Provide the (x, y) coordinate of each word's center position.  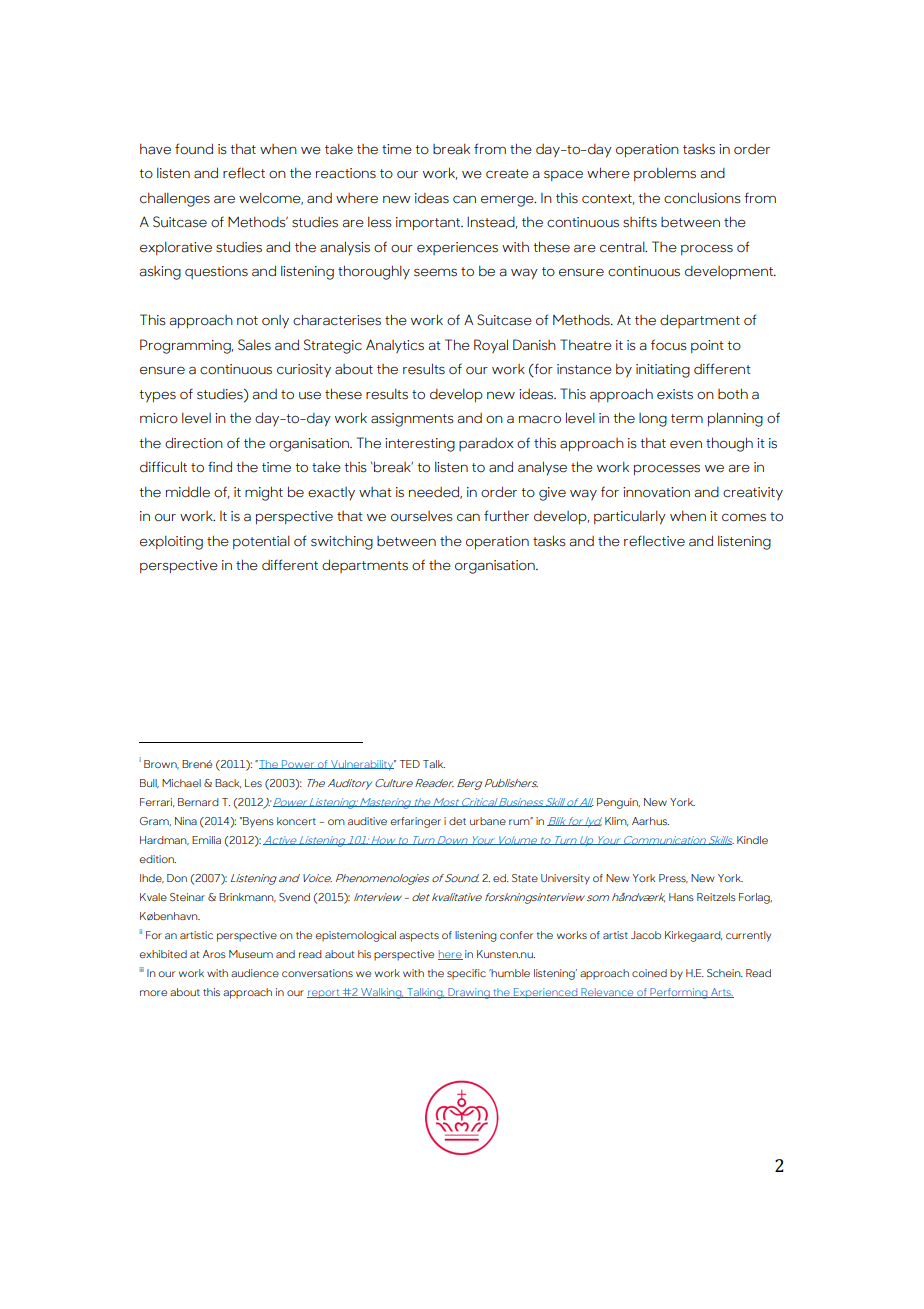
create (507, 174)
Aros (214, 954)
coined (649, 973)
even (686, 444)
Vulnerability (362, 765)
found (194, 149)
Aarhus (650, 821)
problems (665, 174)
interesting (420, 445)
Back (228, 783)
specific (466, 974)
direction (194, 443)
